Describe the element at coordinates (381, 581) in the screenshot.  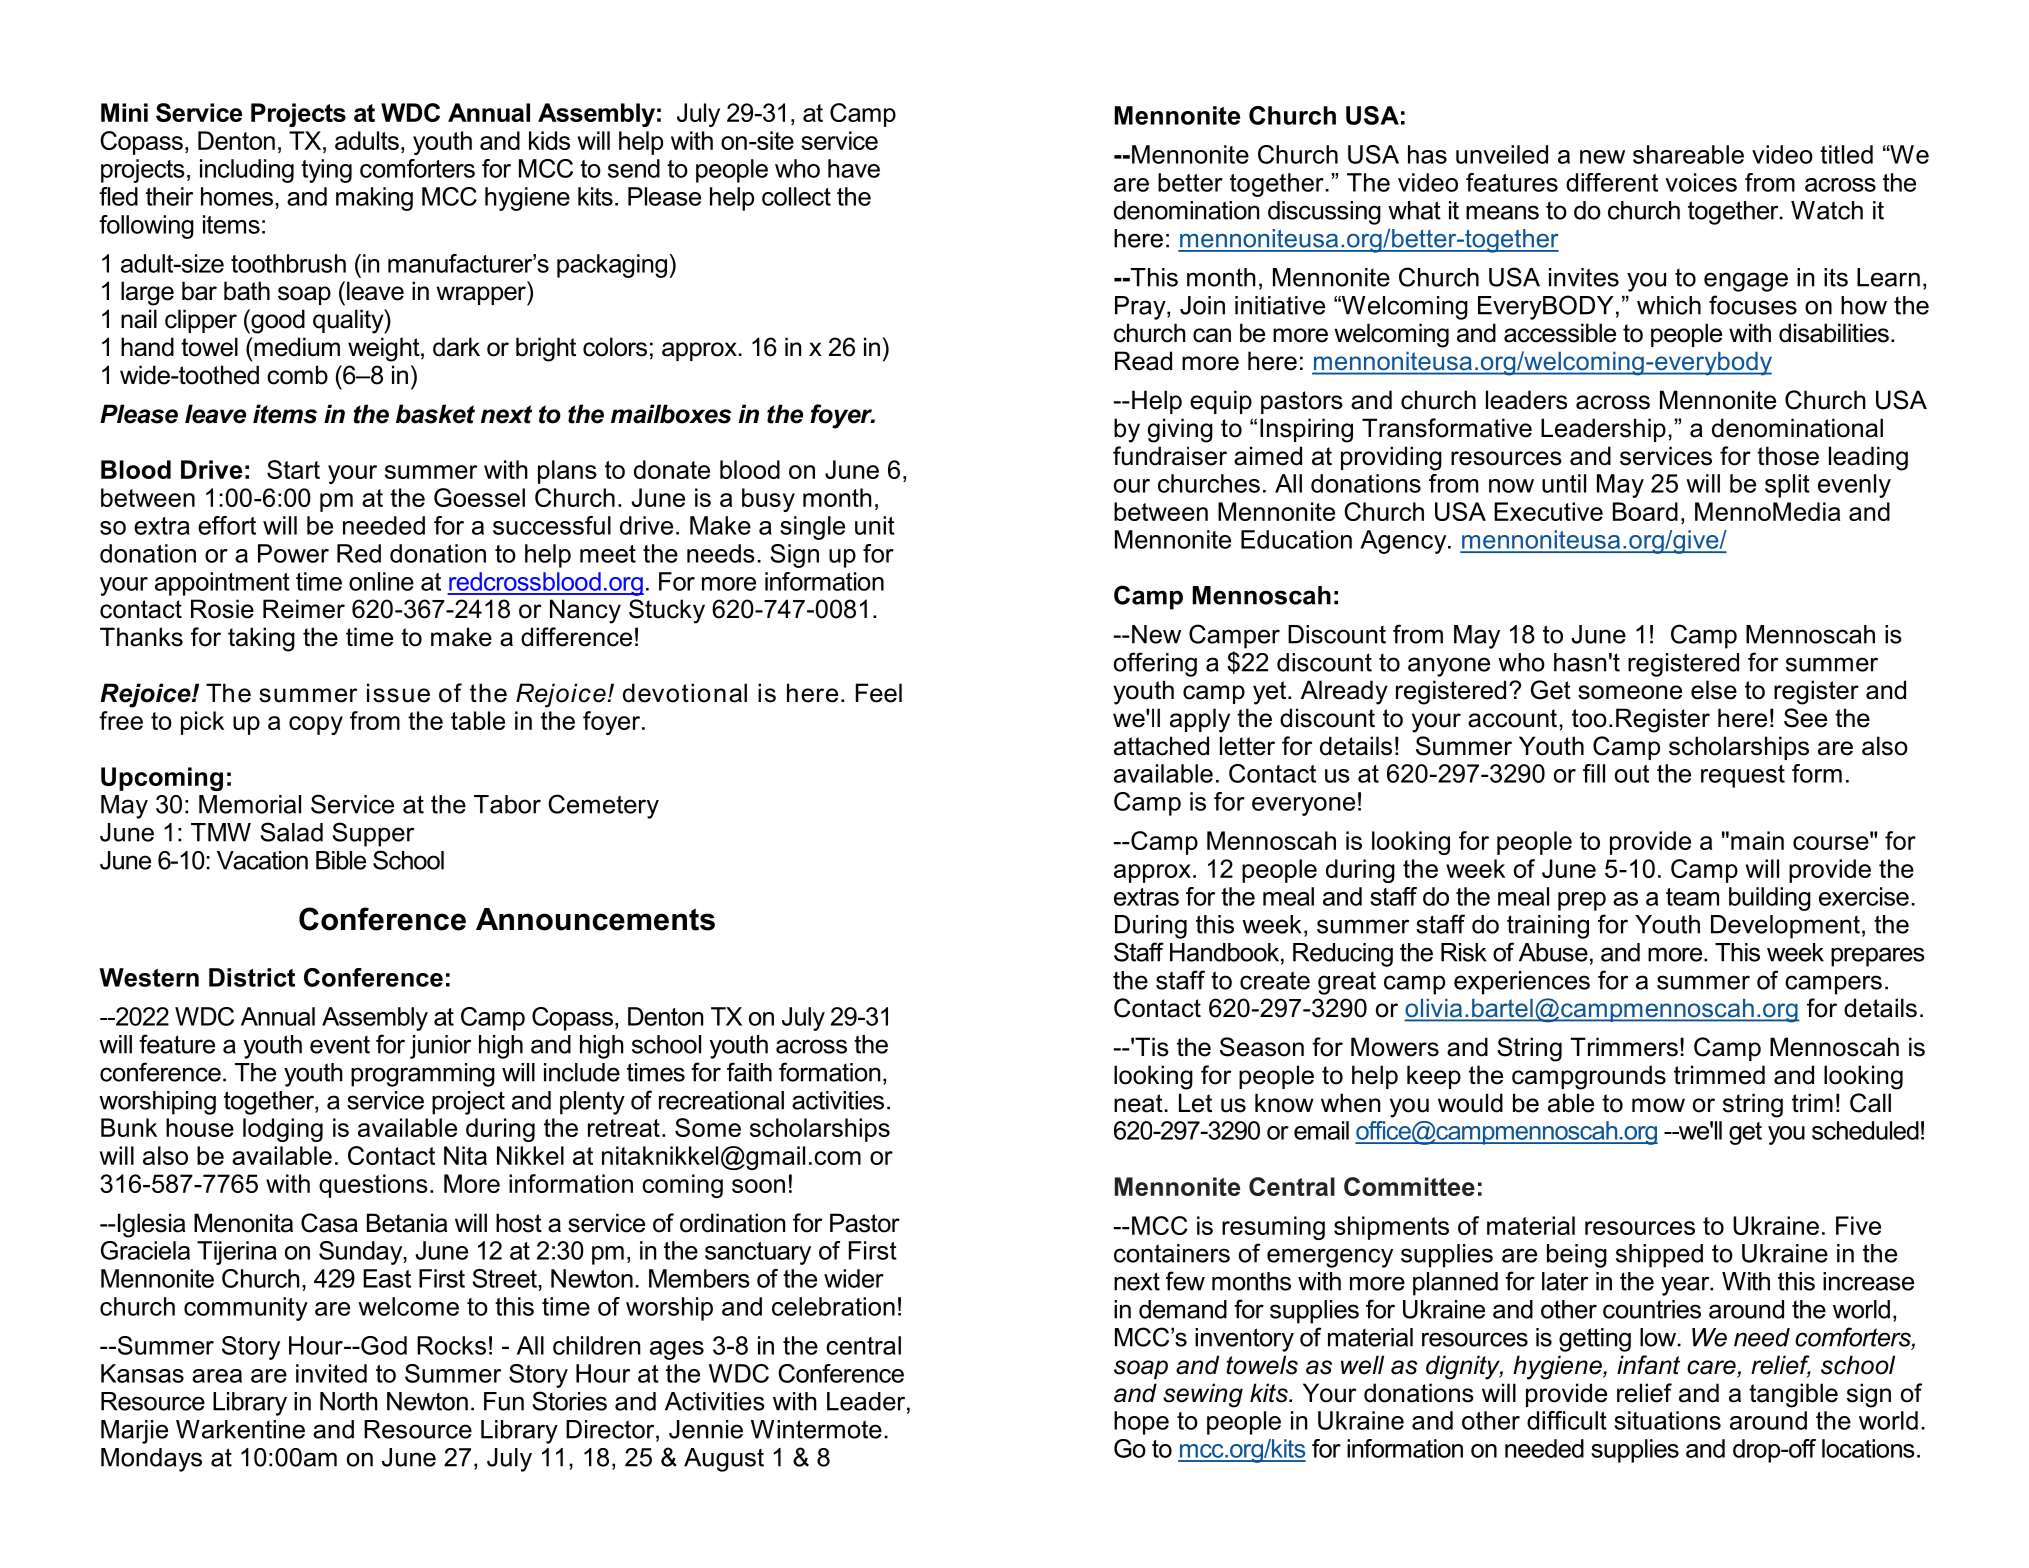
I see `online` at that location.
